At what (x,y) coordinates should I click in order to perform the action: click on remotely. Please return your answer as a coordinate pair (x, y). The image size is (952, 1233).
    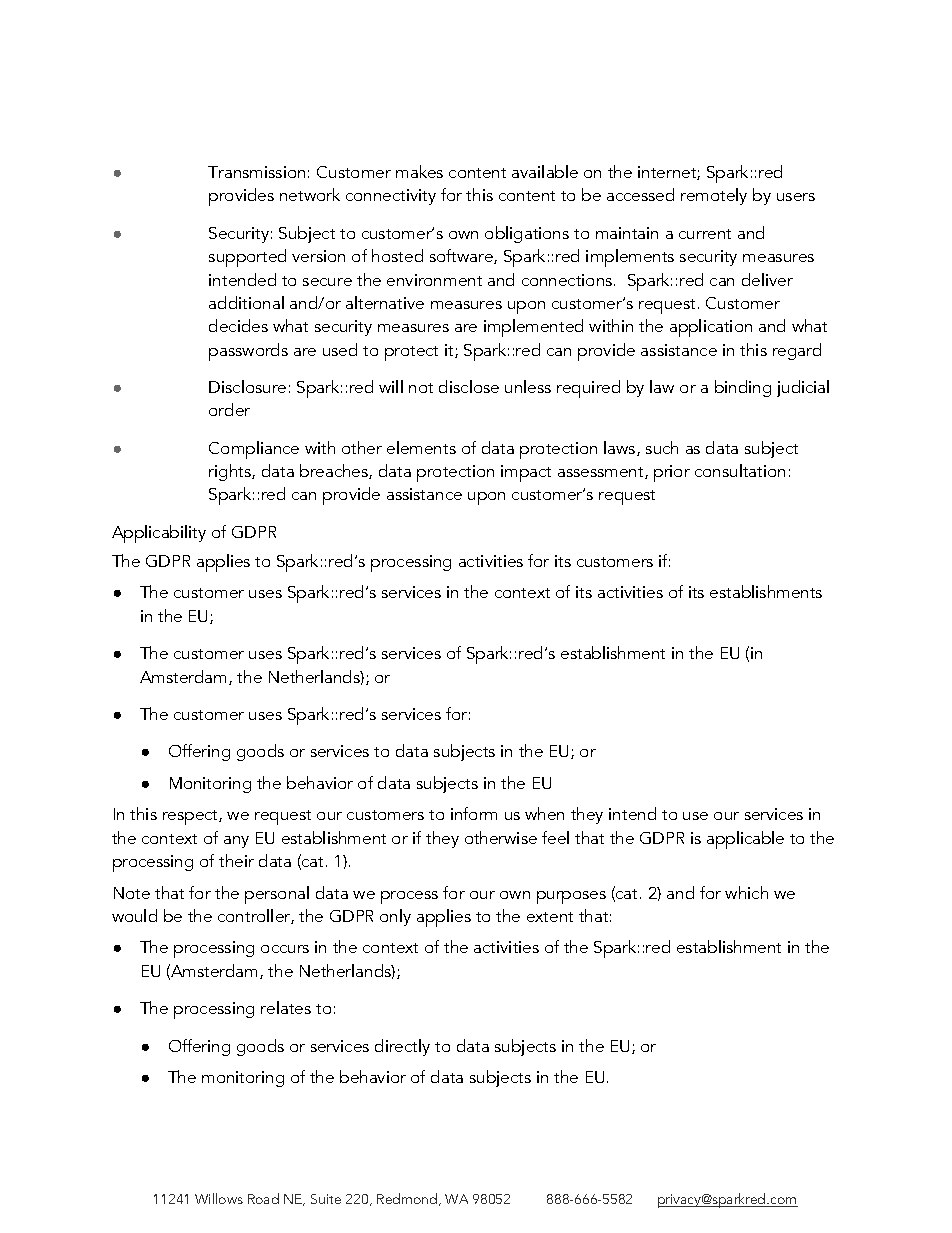
    Looking at the image, I should click on (714, 196).
